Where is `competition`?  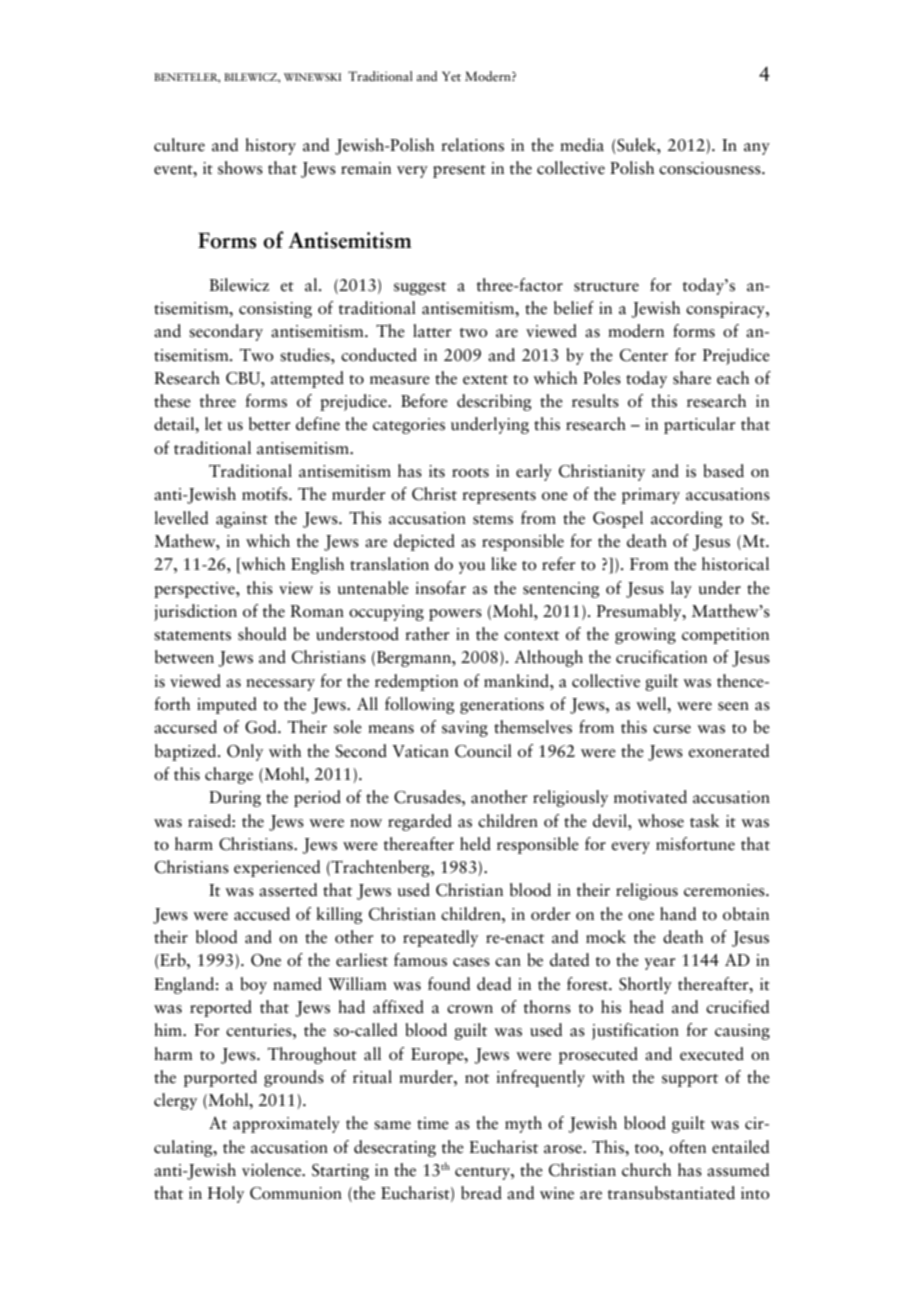 competition is located at coordinates (725, 636).
